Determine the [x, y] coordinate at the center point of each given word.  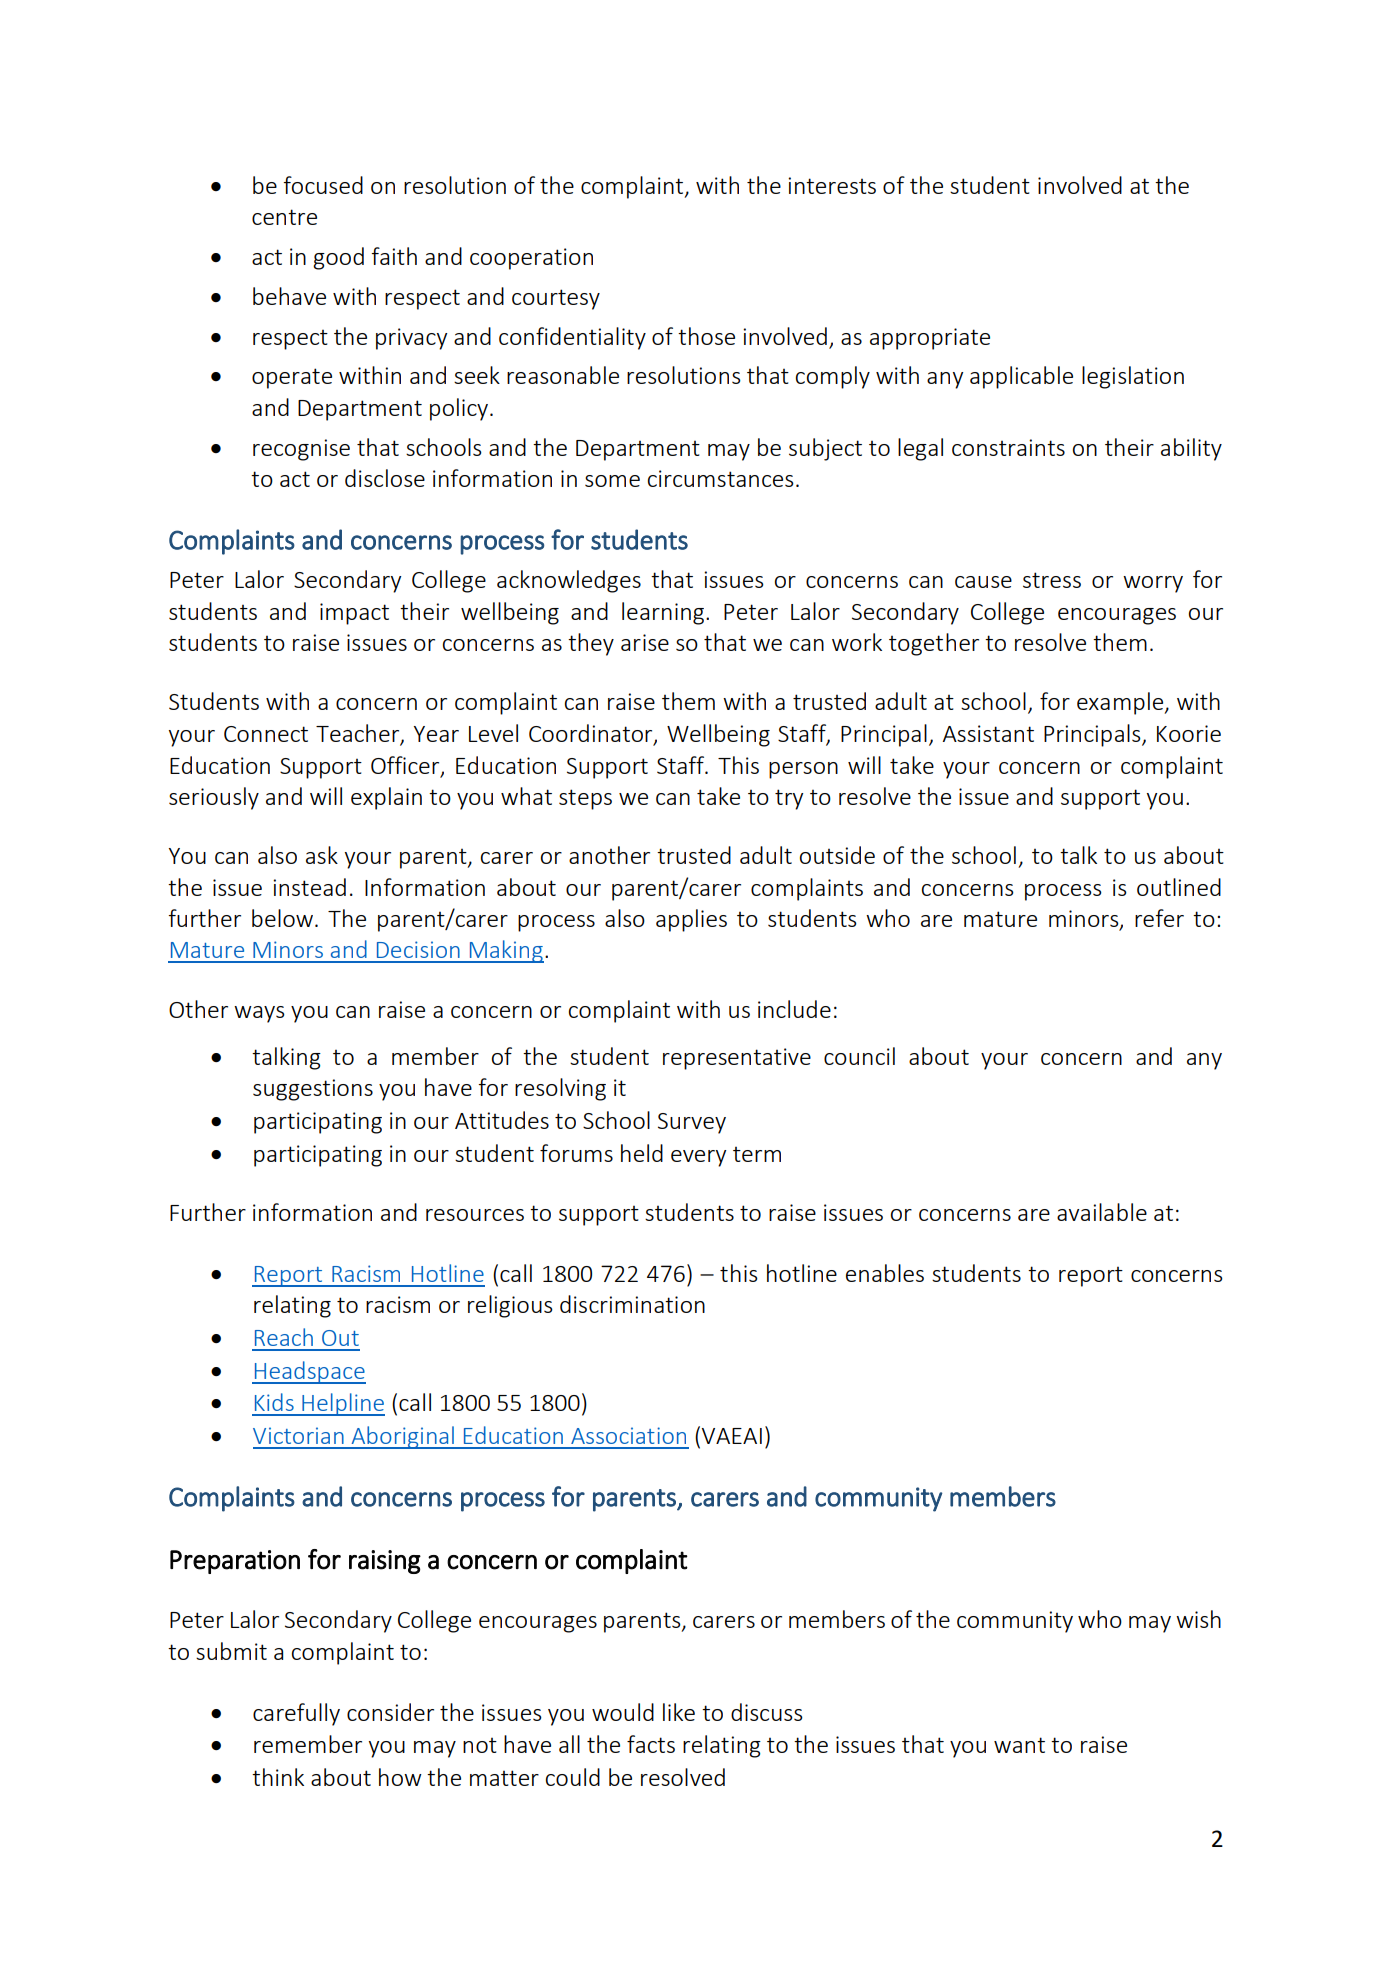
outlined [1179, 887]
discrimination [632, 1304]
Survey [692, 1123]
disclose [385, 478]
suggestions [313, 1090]
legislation [1133, 377]
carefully [296, 1714]
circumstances [721, 478]
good [338, 258]
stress [1052, 580]
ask [322, 855]
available [1102, 1212]
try [789, 799]
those [706, 336]
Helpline [342, 1404]
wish [1198, 1619]
